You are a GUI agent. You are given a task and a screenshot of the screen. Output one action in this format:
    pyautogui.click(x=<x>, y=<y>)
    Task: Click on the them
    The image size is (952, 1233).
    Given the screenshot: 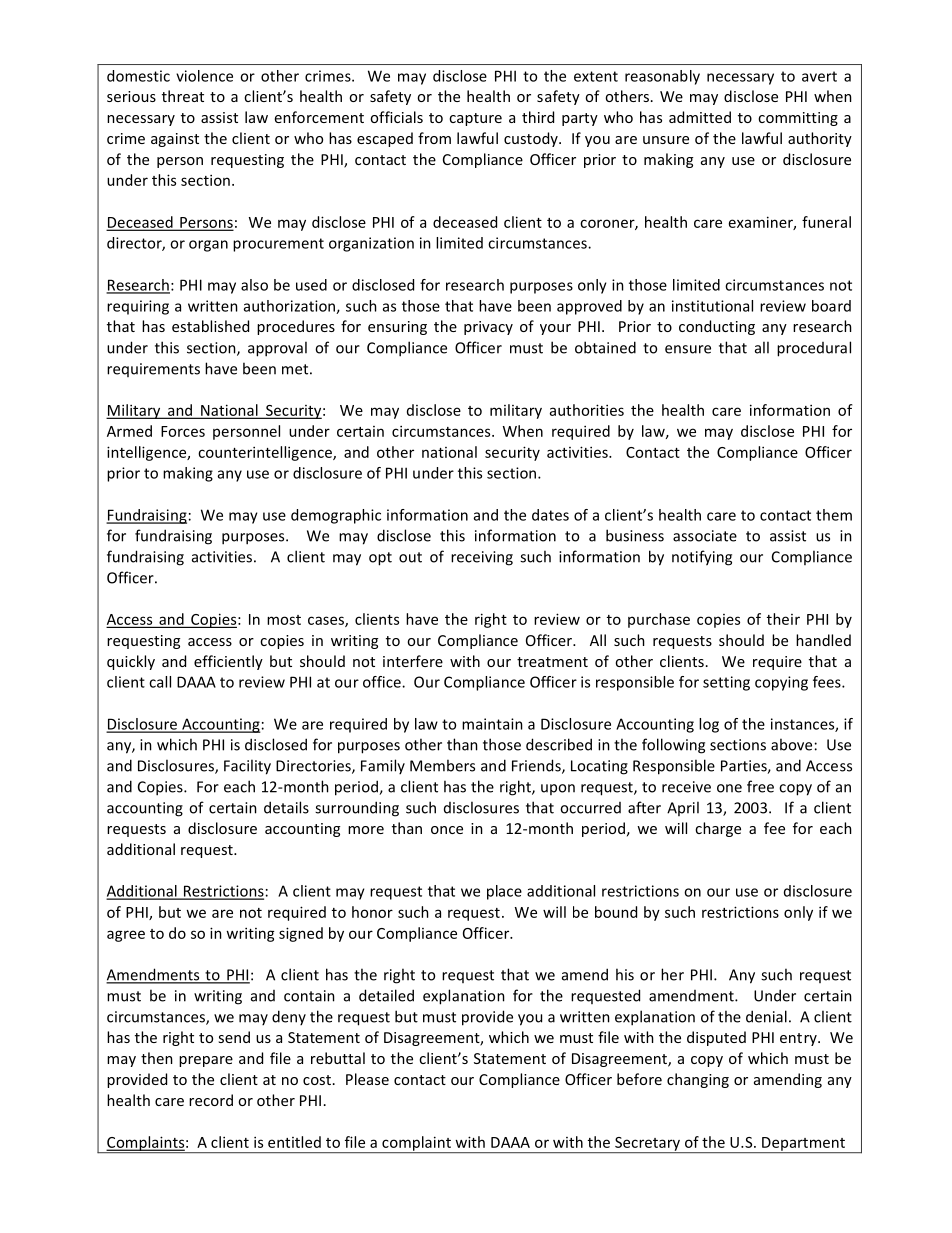 What is the action you would take?
    pyautogui.click(x=834, y=515)
